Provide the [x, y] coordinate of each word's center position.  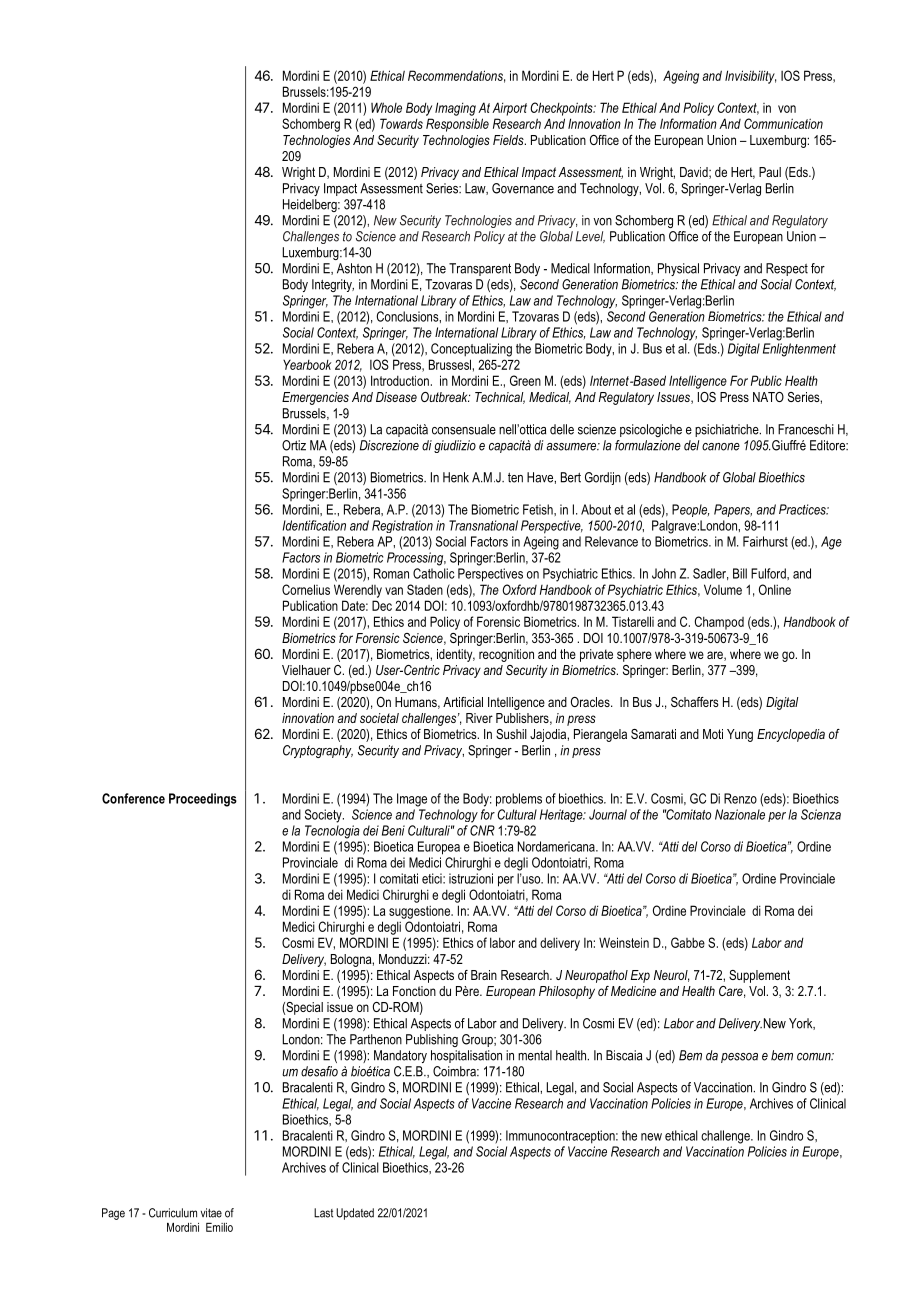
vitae [211, 1213]
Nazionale [740, 814]
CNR [482, 830]
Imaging [455, 109]
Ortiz [294, 445]
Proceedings [203, 800]
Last [323, 1213]
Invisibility [750, 77]
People [690, 510]
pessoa [739, 1058]
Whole [386, 107]
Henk [456, 477]
